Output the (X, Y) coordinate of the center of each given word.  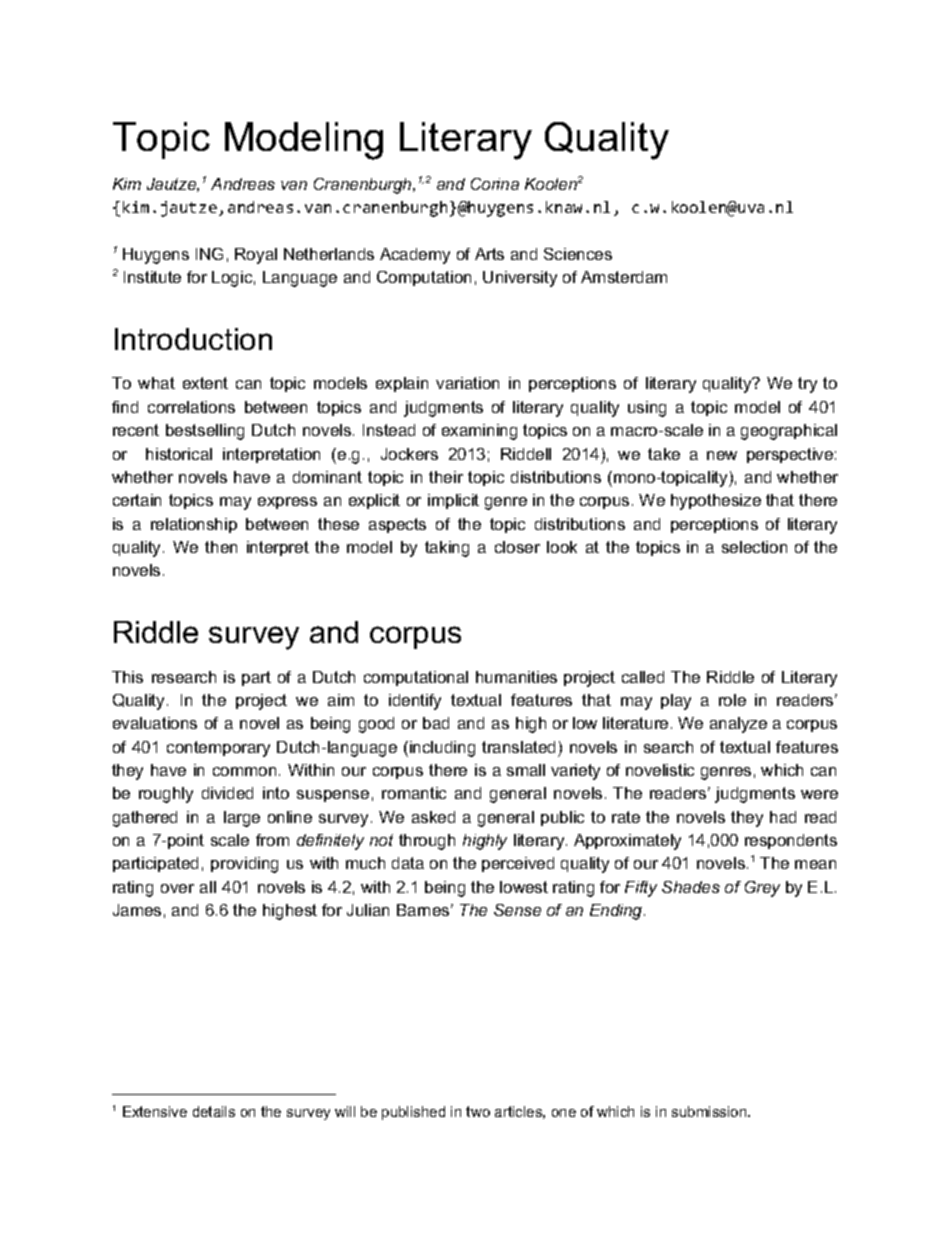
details (214, 1111)
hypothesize (716, 502)
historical (179, 454)
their (446, 477)
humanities (516, 677)
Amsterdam (624, 277)
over (177, 888)
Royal (256, 256)
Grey (762, 889)
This (127, 677)
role (732, 700)
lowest (524, 887)
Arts (489, 254)
